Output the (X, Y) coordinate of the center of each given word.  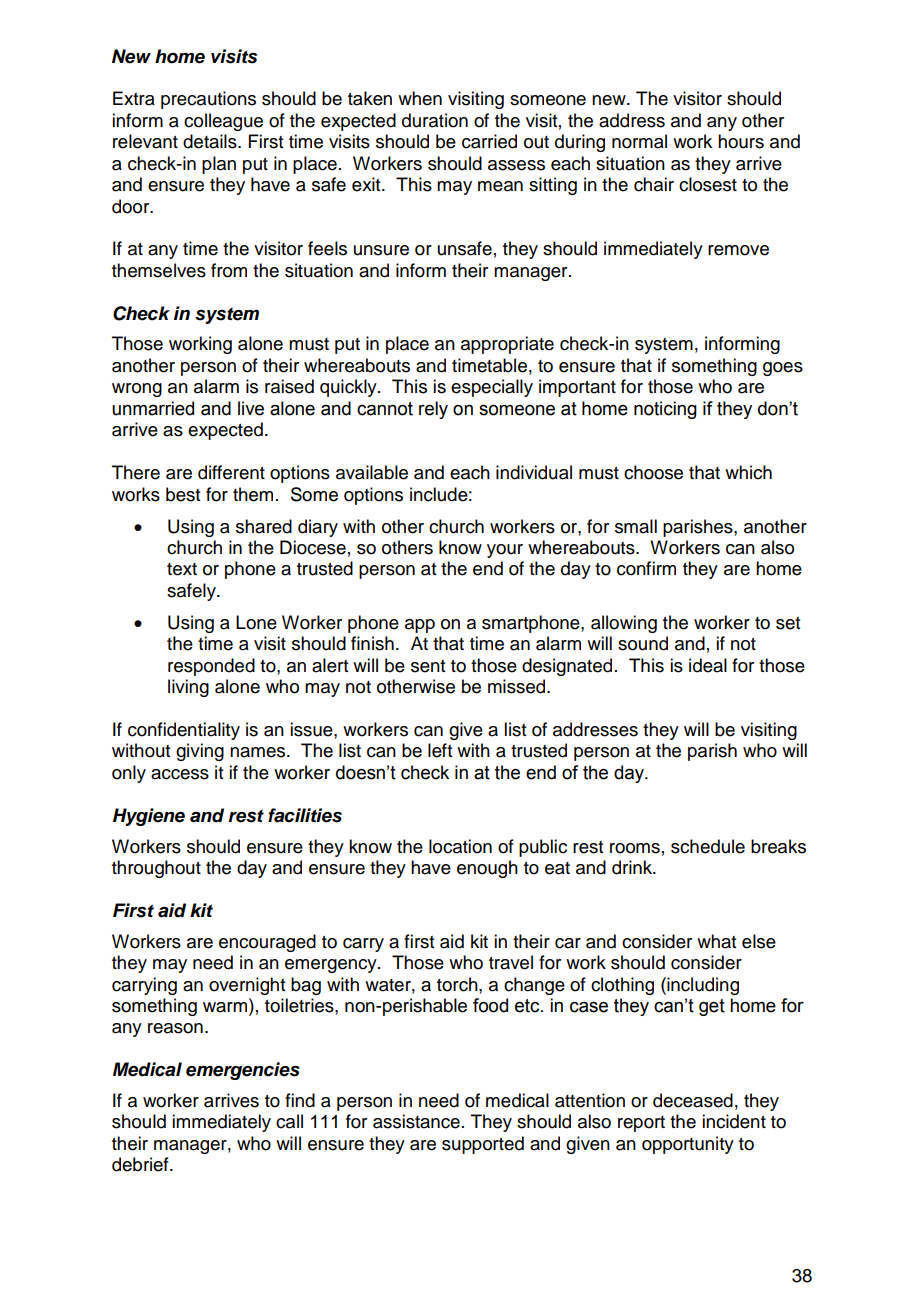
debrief (141, 1164)
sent (428, 666)
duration (435, 120)
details (211, 141)
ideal (708, 665)
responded (211, 667)
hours (741, 141)
